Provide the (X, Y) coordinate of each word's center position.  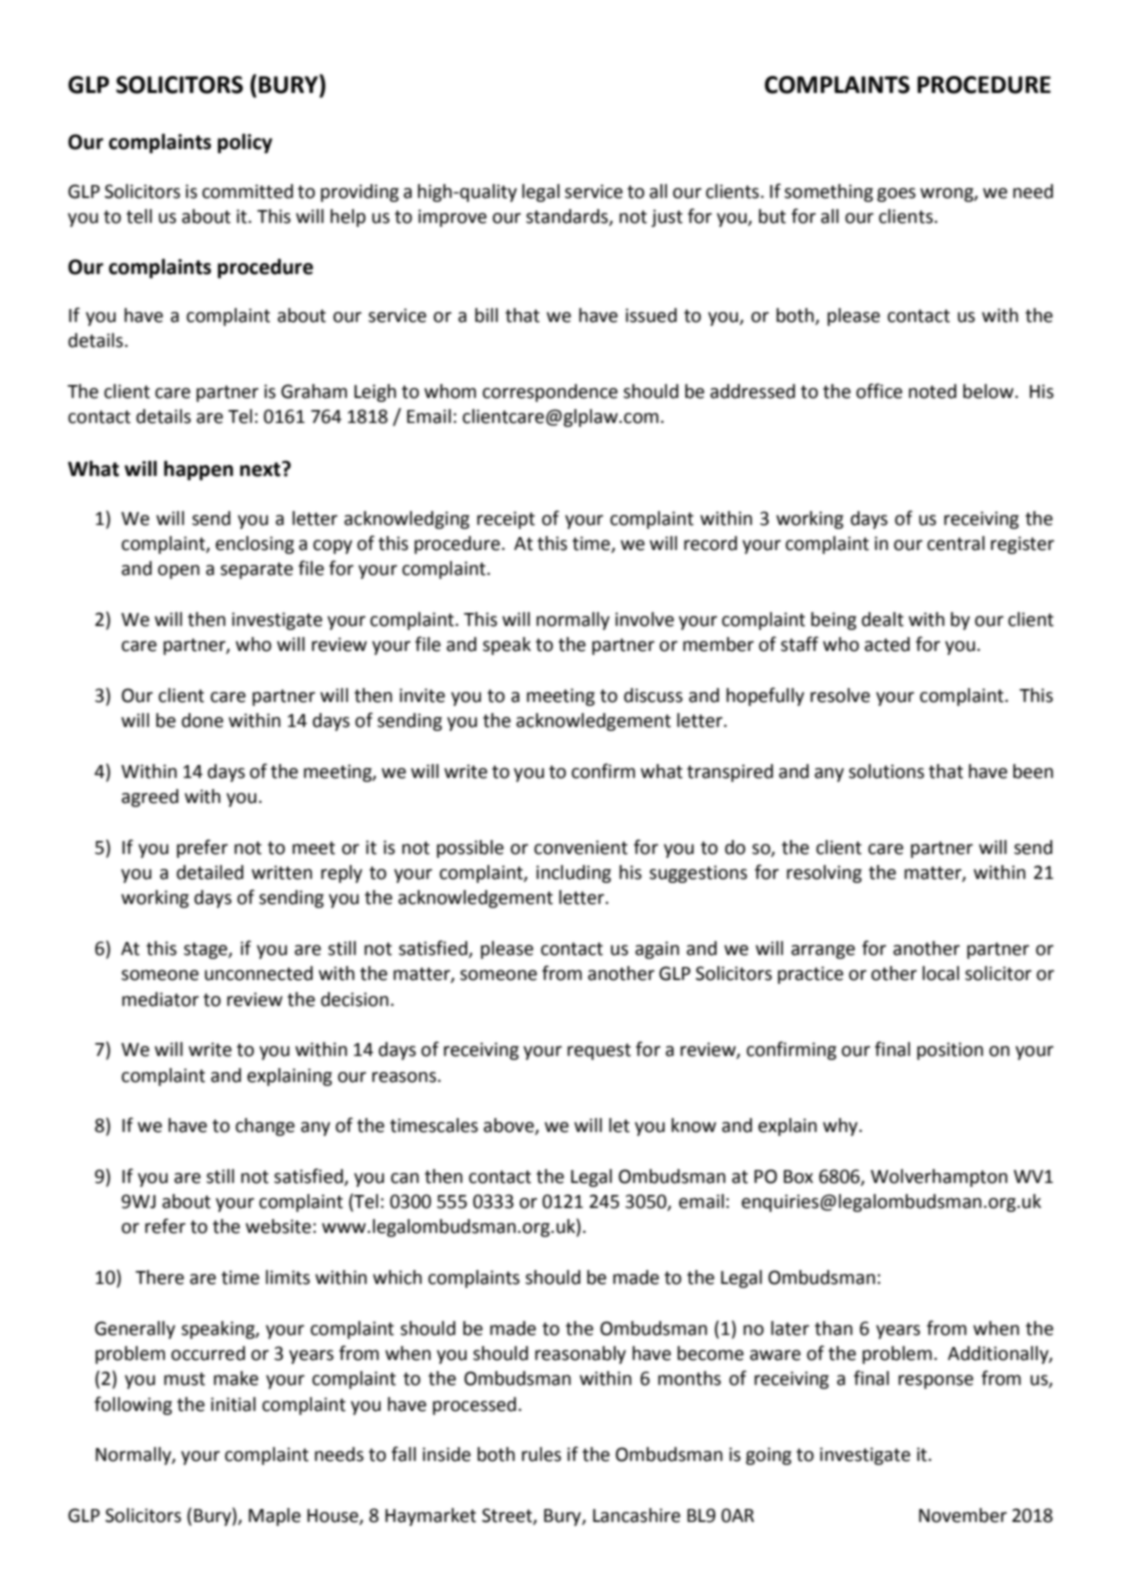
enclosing (255, 545)
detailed (210, 872)
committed (247, 191)
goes (896, 195)
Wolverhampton (939, 1178)
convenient (581, 847)
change (265, 1127)
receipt (506, 520)
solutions (886, 771)
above (510, 1126)
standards (568, 217)
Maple (275, 1517)
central (956, 543)
